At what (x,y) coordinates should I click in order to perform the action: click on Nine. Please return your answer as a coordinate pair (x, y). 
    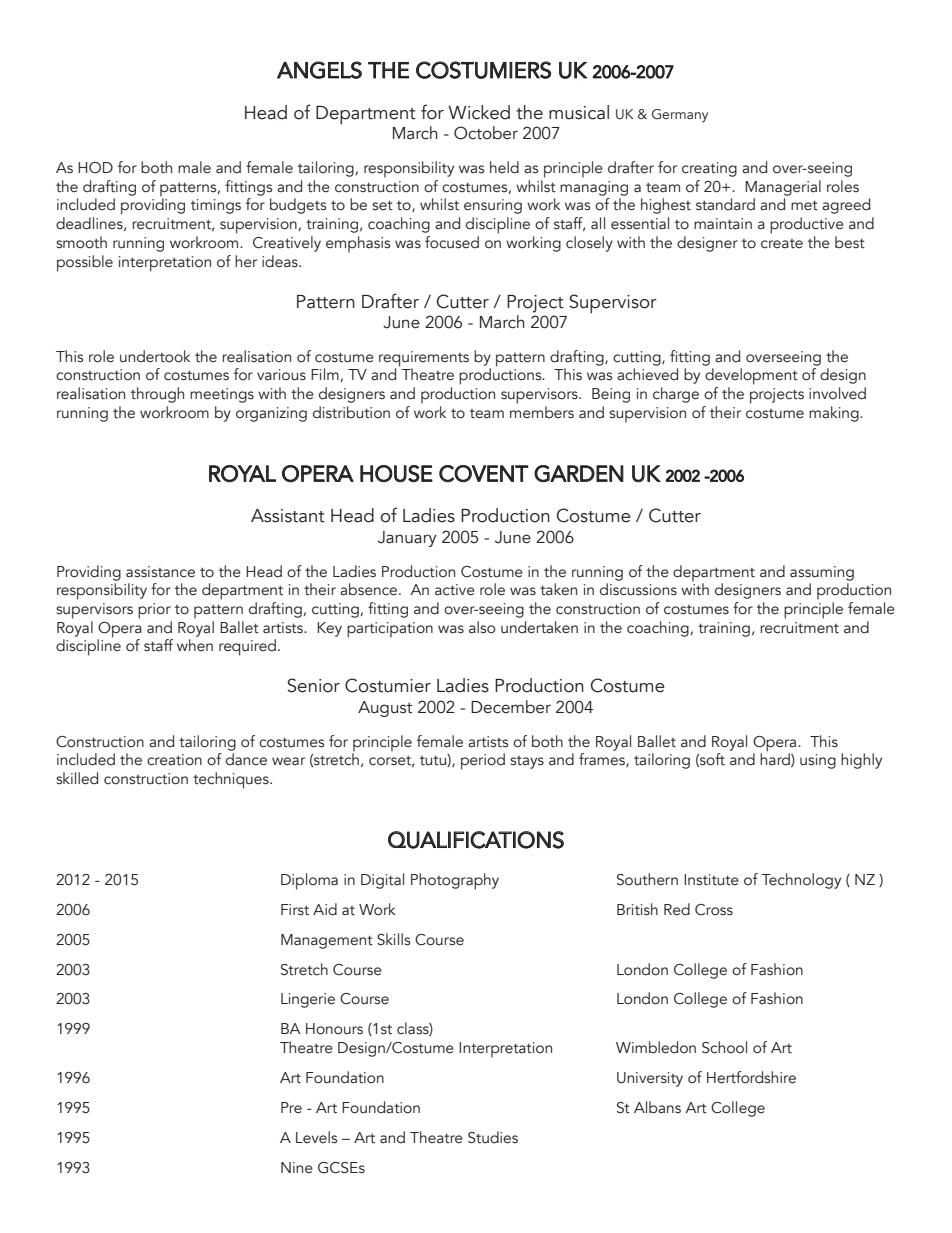
    Looking at the image, I should click on (297, 1168).
